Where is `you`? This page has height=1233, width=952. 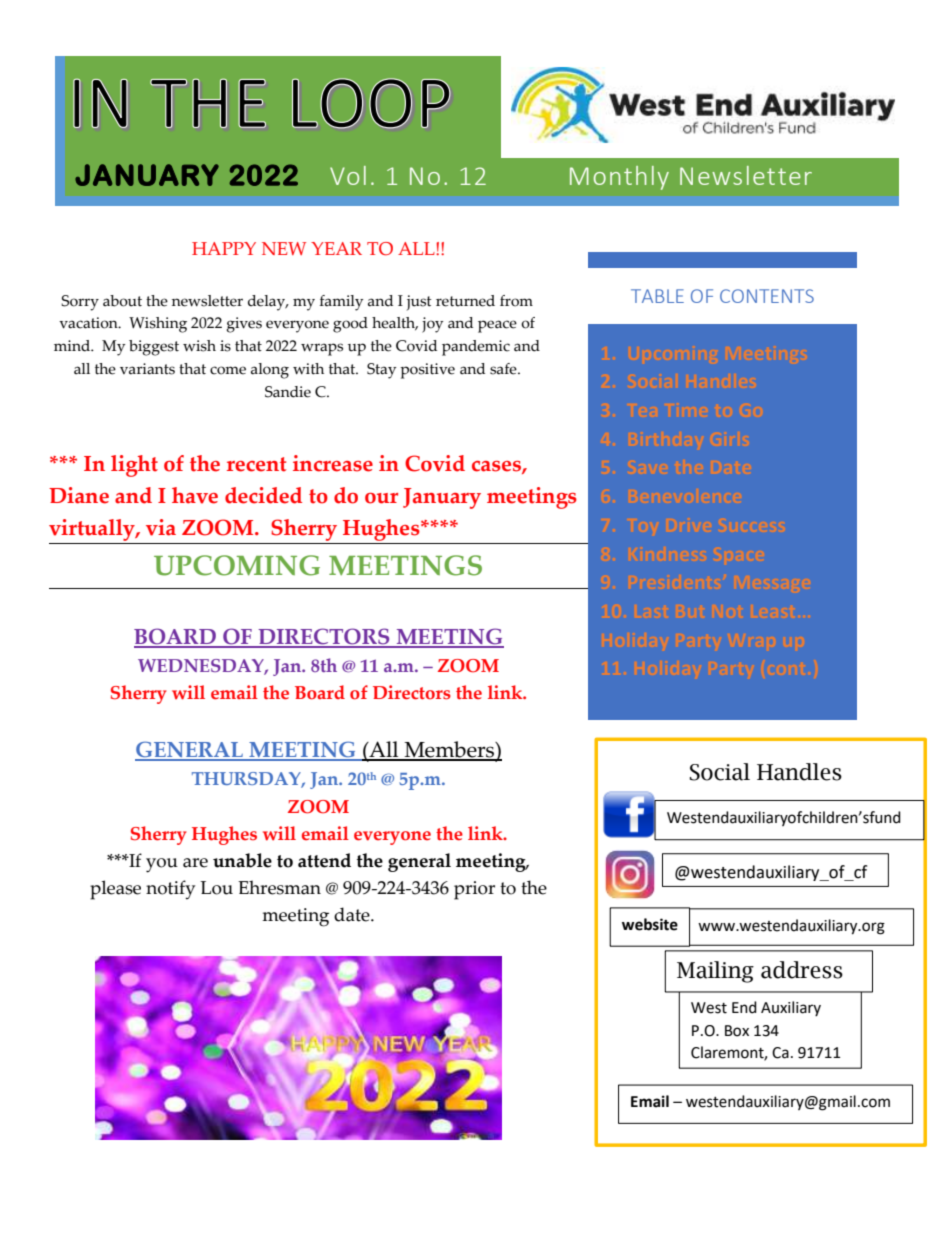
you is located at coordinates (162, 865).
